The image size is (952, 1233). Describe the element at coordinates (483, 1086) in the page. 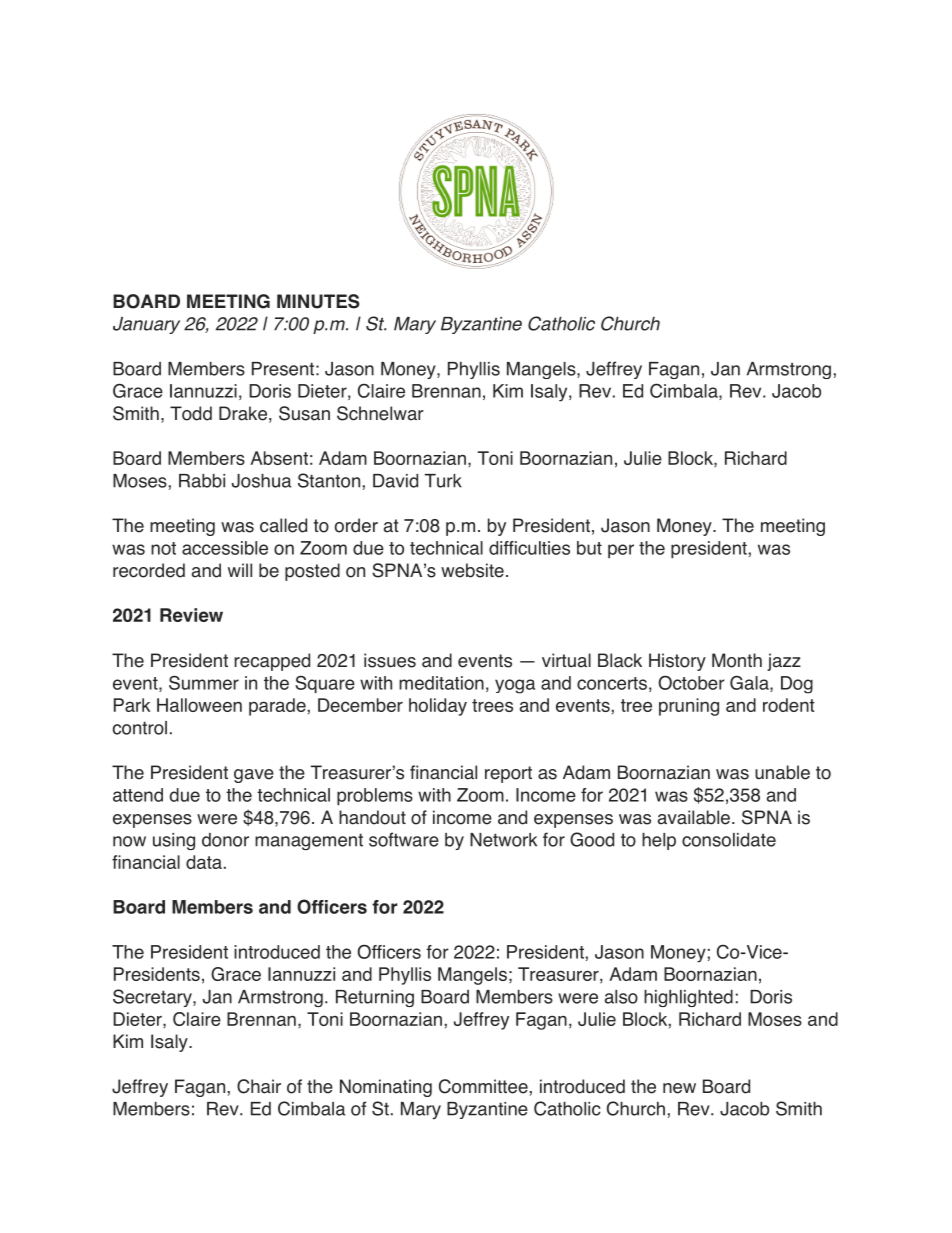

I see `Committee` at that location.
